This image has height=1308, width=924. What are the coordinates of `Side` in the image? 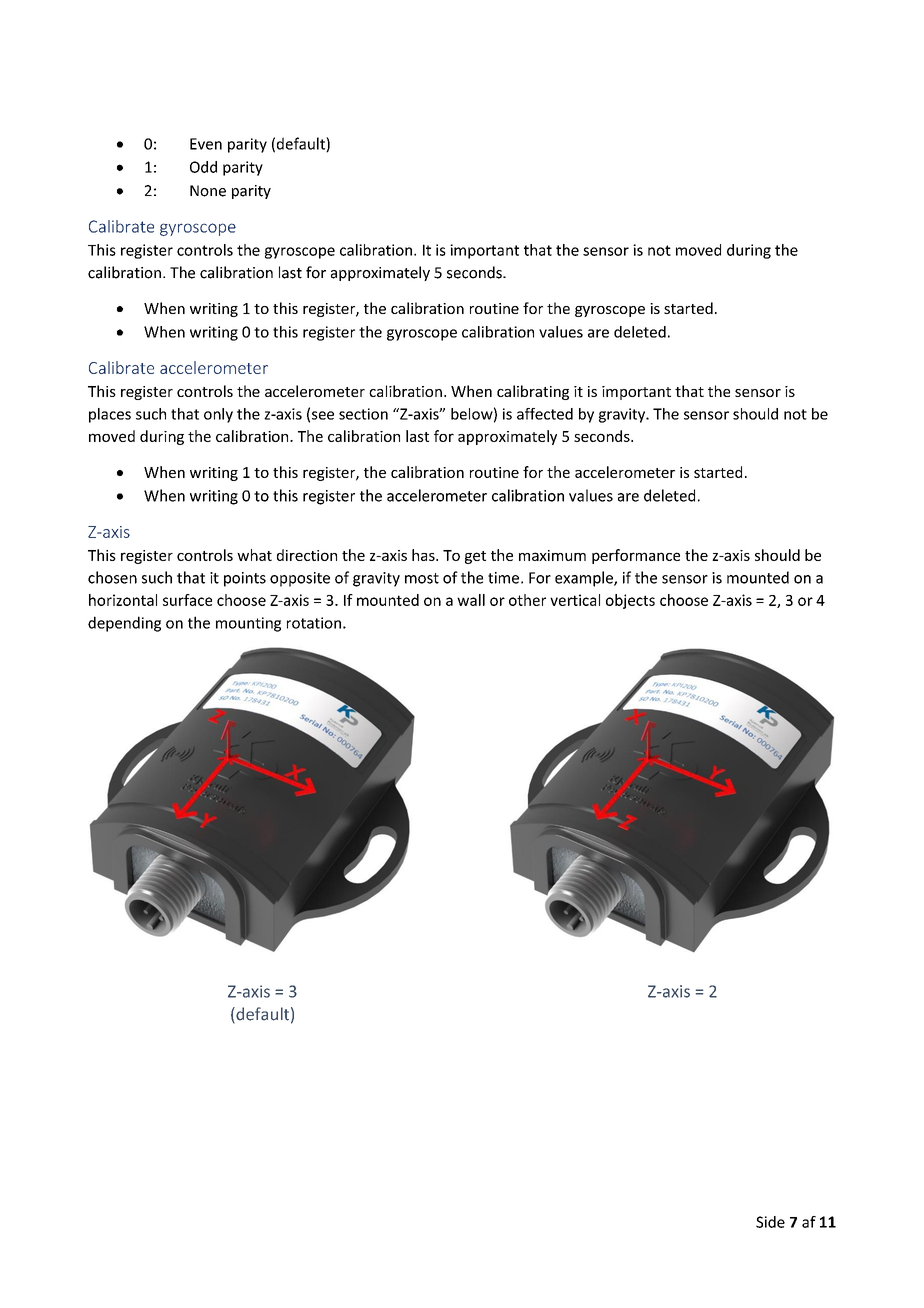 It's located at (770, 1222).
